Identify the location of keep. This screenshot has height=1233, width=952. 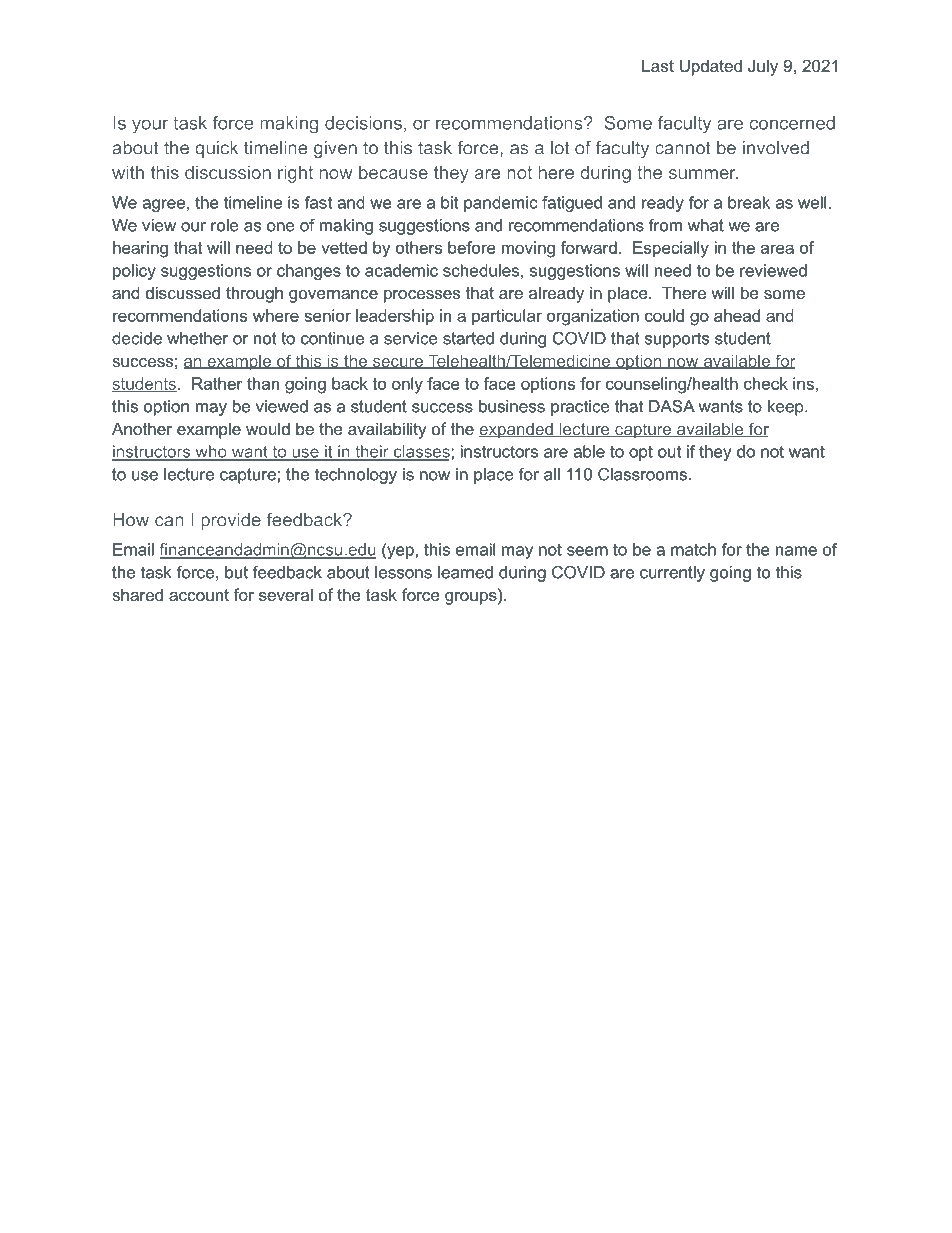
(787, 408).
